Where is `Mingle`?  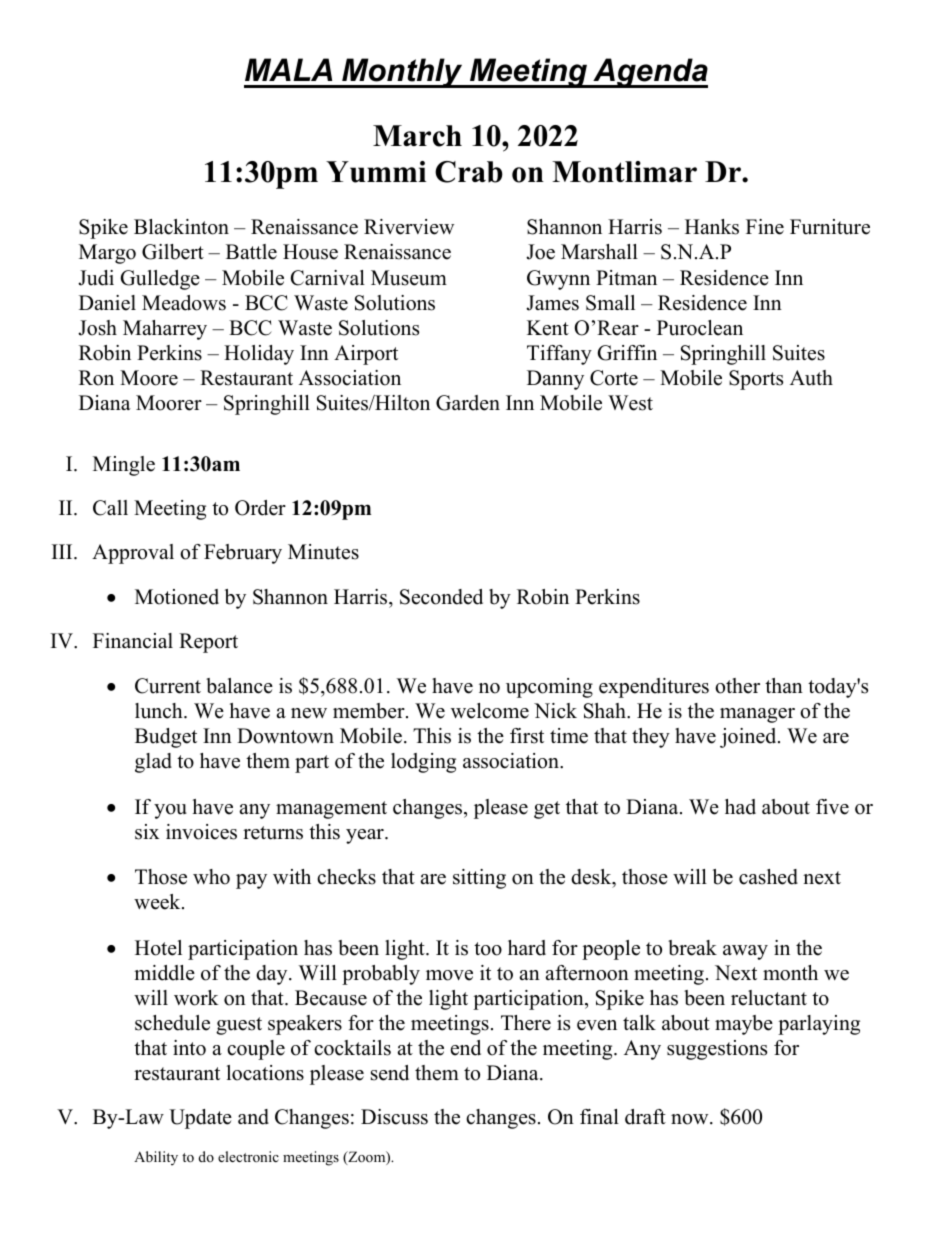
Mingle is located at coordinates (124, 466).
